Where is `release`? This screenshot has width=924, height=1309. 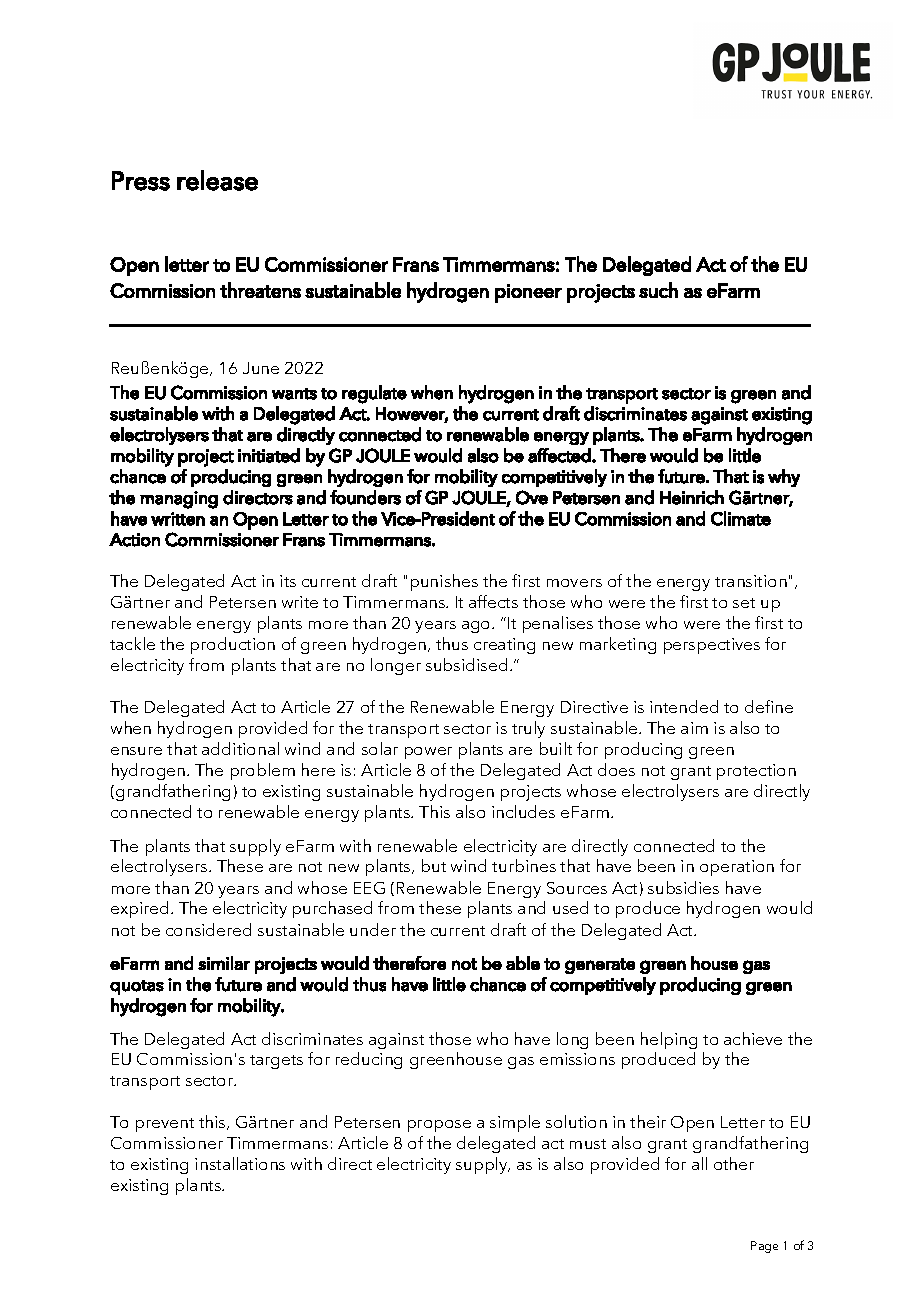
release is located at coordinates (217, 180).
